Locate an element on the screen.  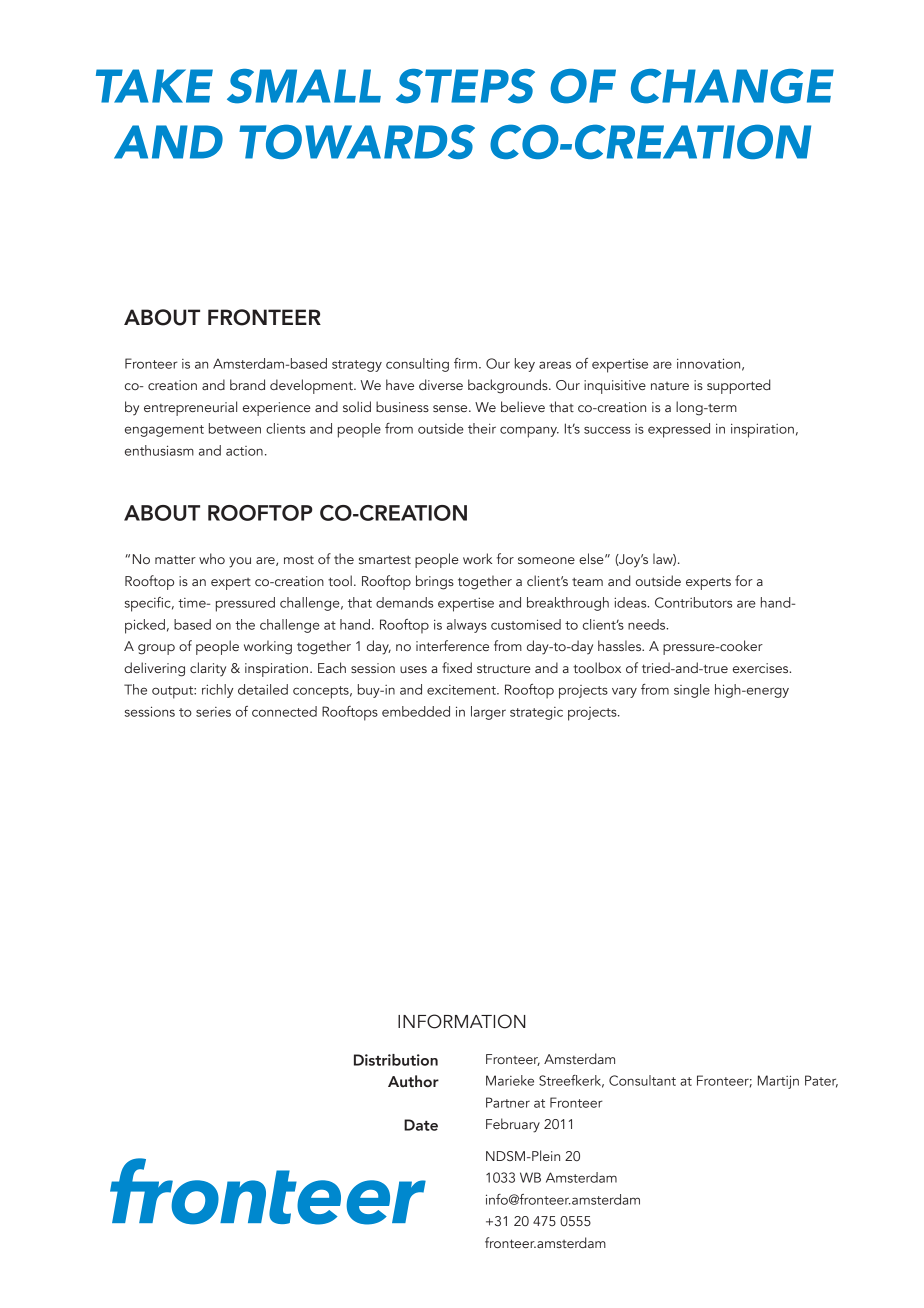
single is located at coordinates (692, 691).
